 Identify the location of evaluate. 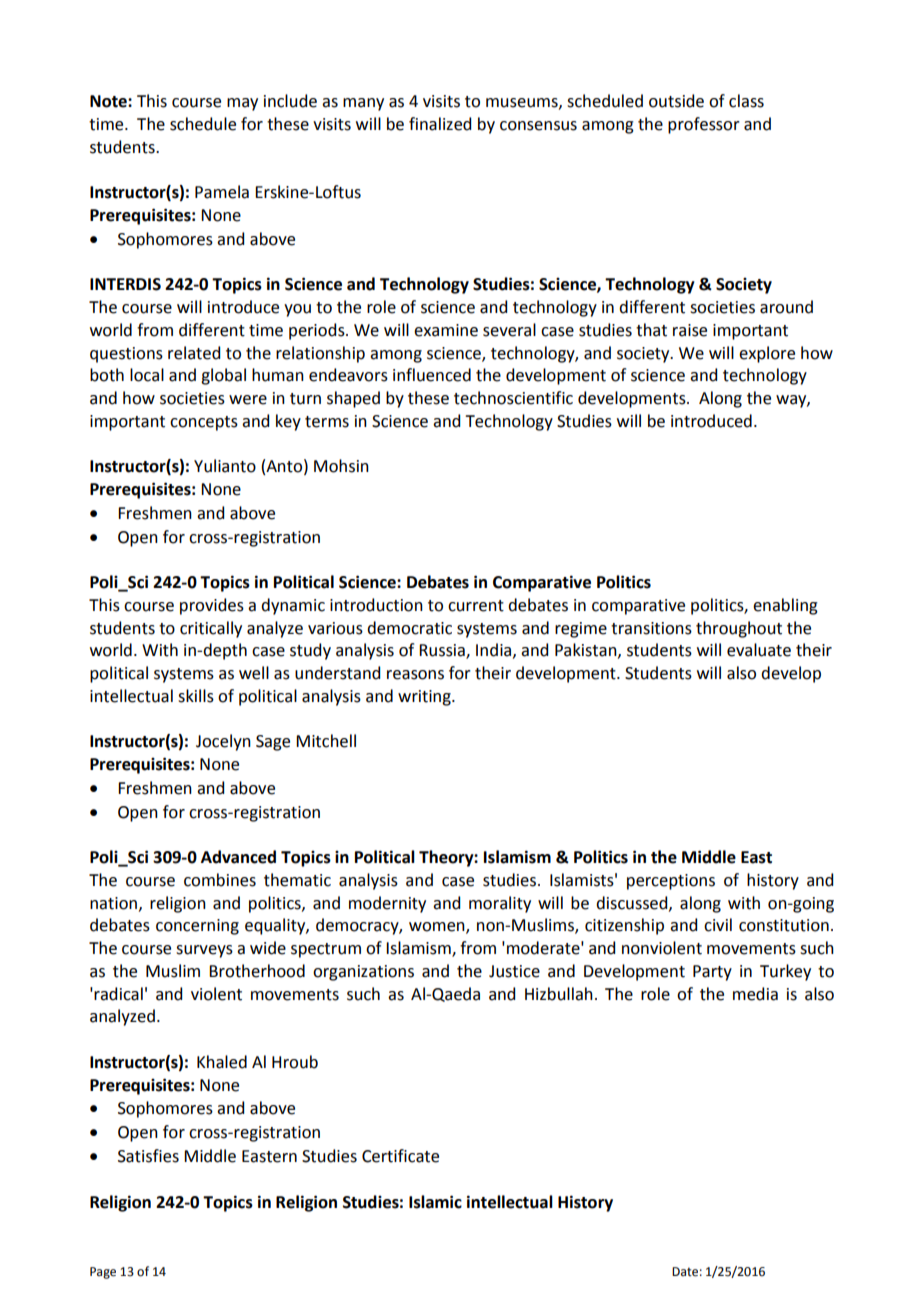
(759, 650).
